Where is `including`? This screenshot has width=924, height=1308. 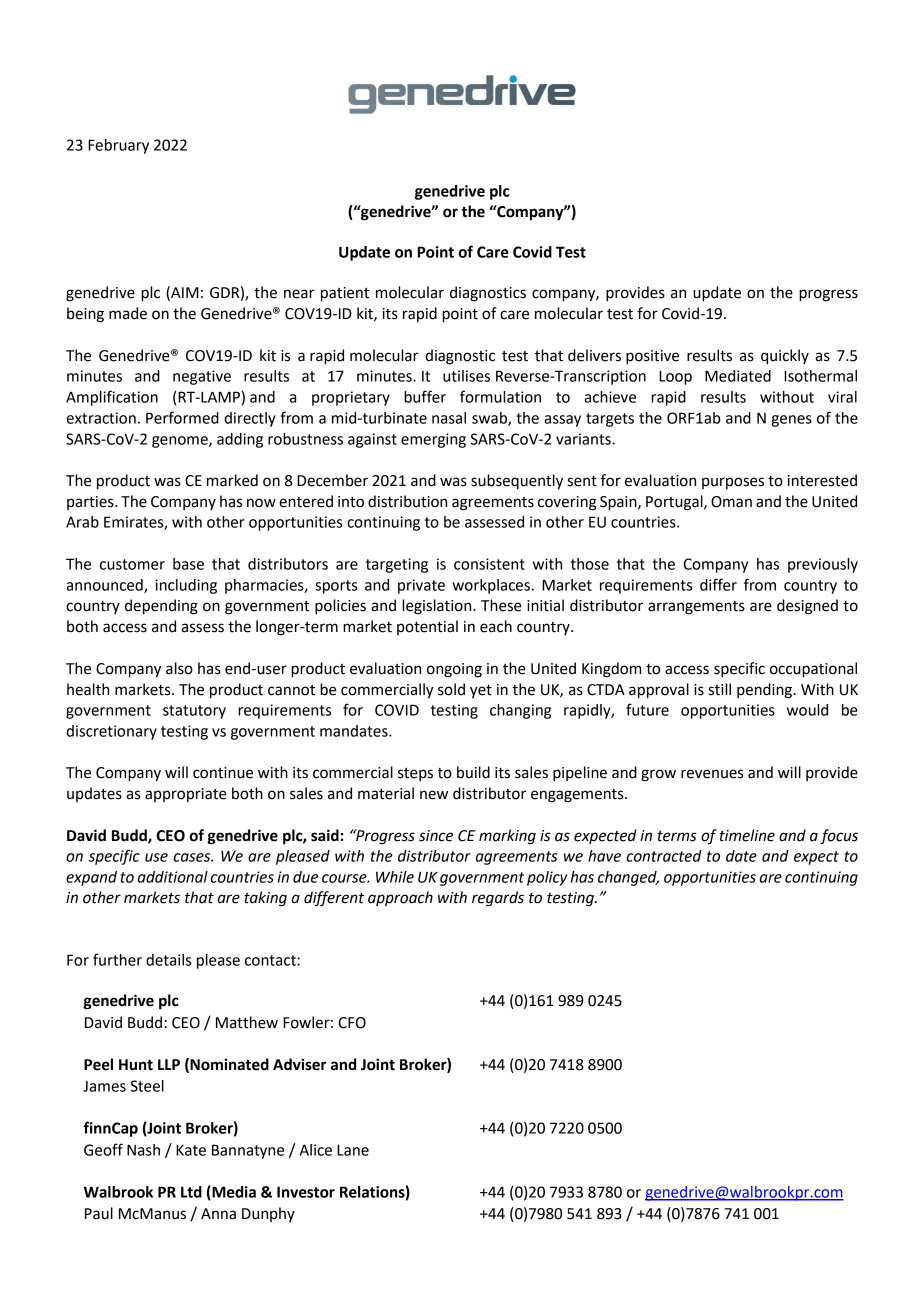
including is located at coordinates (186, 586).
